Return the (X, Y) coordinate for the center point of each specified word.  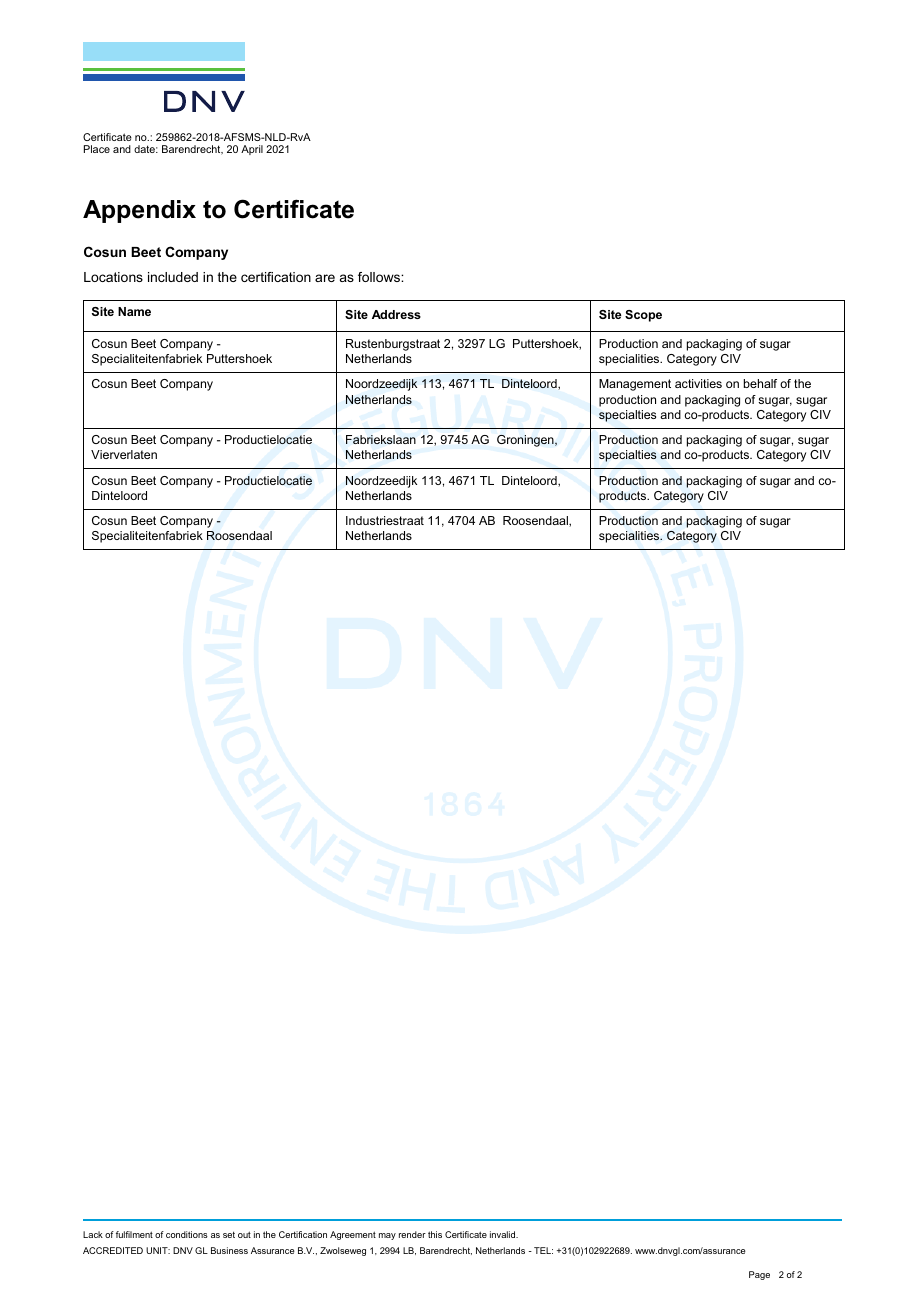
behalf (760, 383)
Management (635, 385)
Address (396, 314)
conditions (187, 1234)
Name (134, 311)
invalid (504, 1234)
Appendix (139, 211)
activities (698, 383)
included (173, 277)
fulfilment (134, 1234)
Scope (643, 316)
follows (380, 277)
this (435, 1234)
